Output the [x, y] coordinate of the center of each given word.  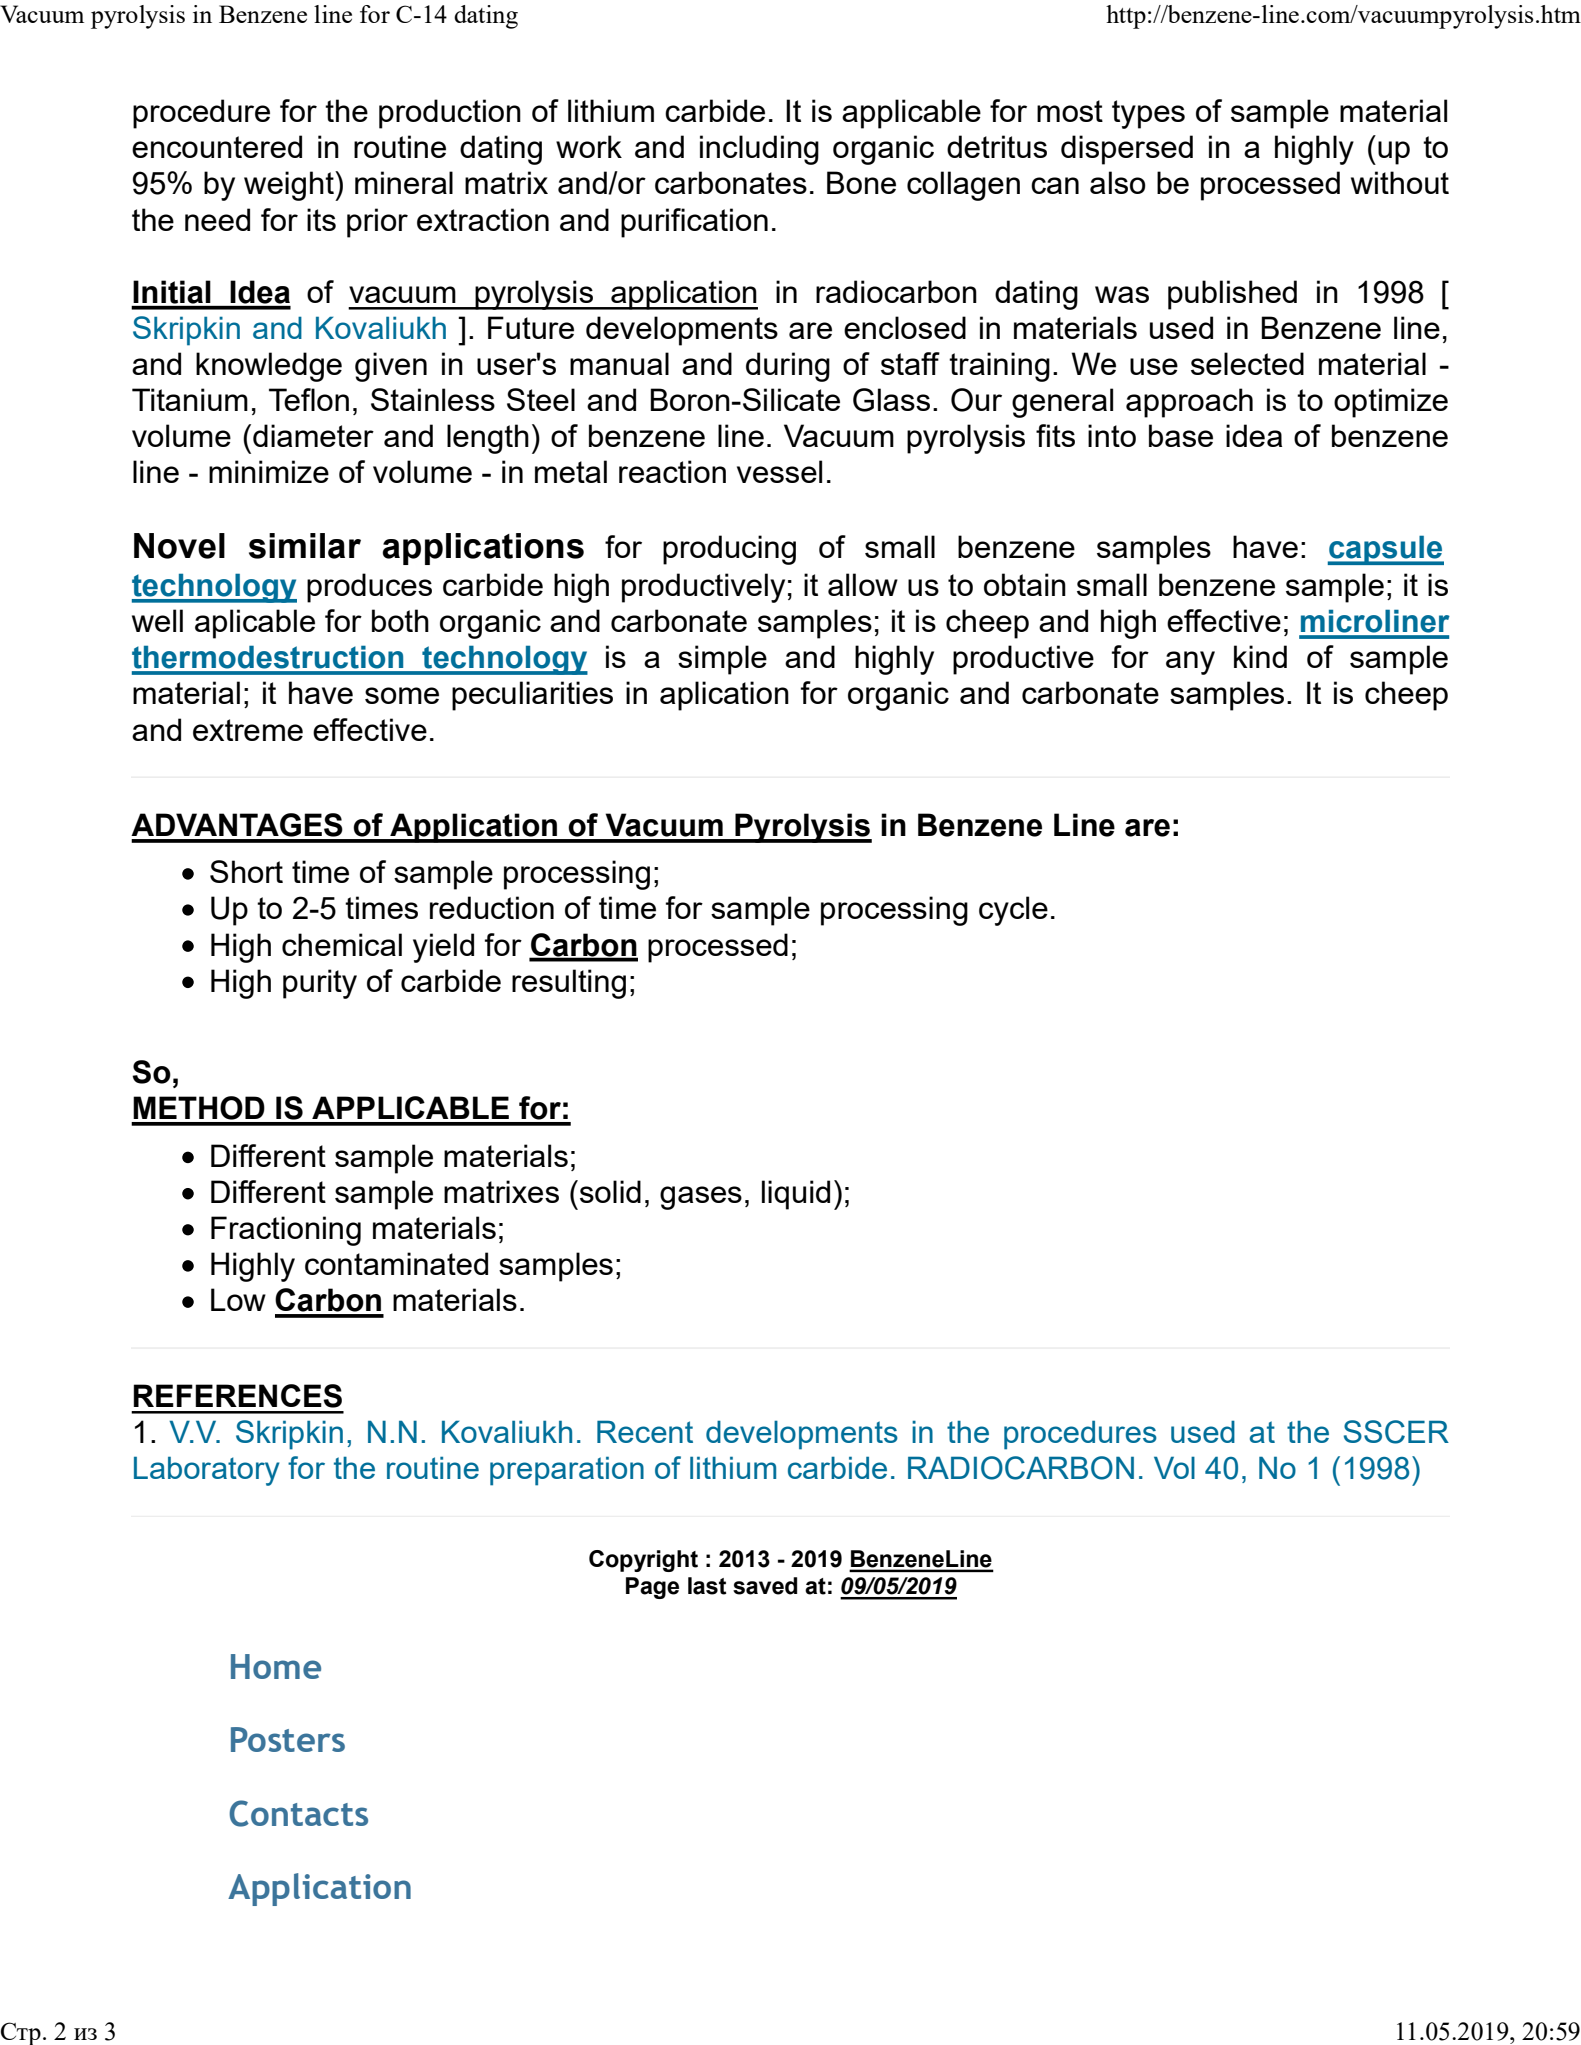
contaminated [396, 1263]
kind [1260, 656]
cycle [1013, 911]
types [1148, 114]
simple [722, 660]
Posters [288, 1739]
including [759, 150]
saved [765, 1586]
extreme [248, 730]
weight [290, 186]
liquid [796, 1195]
